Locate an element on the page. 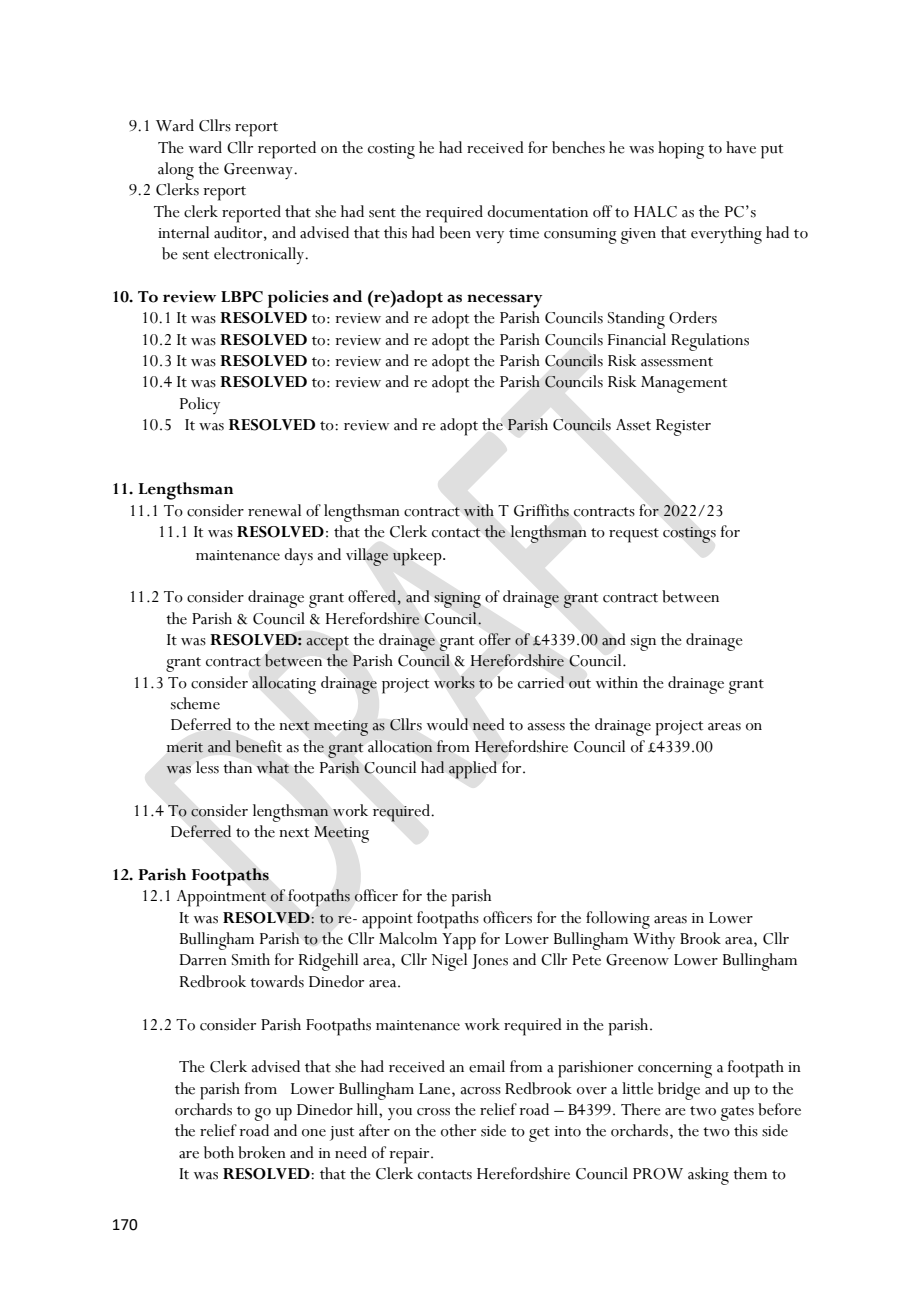 The height and width of the page is (1308, 924). been is located at coordinates (455, 232).
